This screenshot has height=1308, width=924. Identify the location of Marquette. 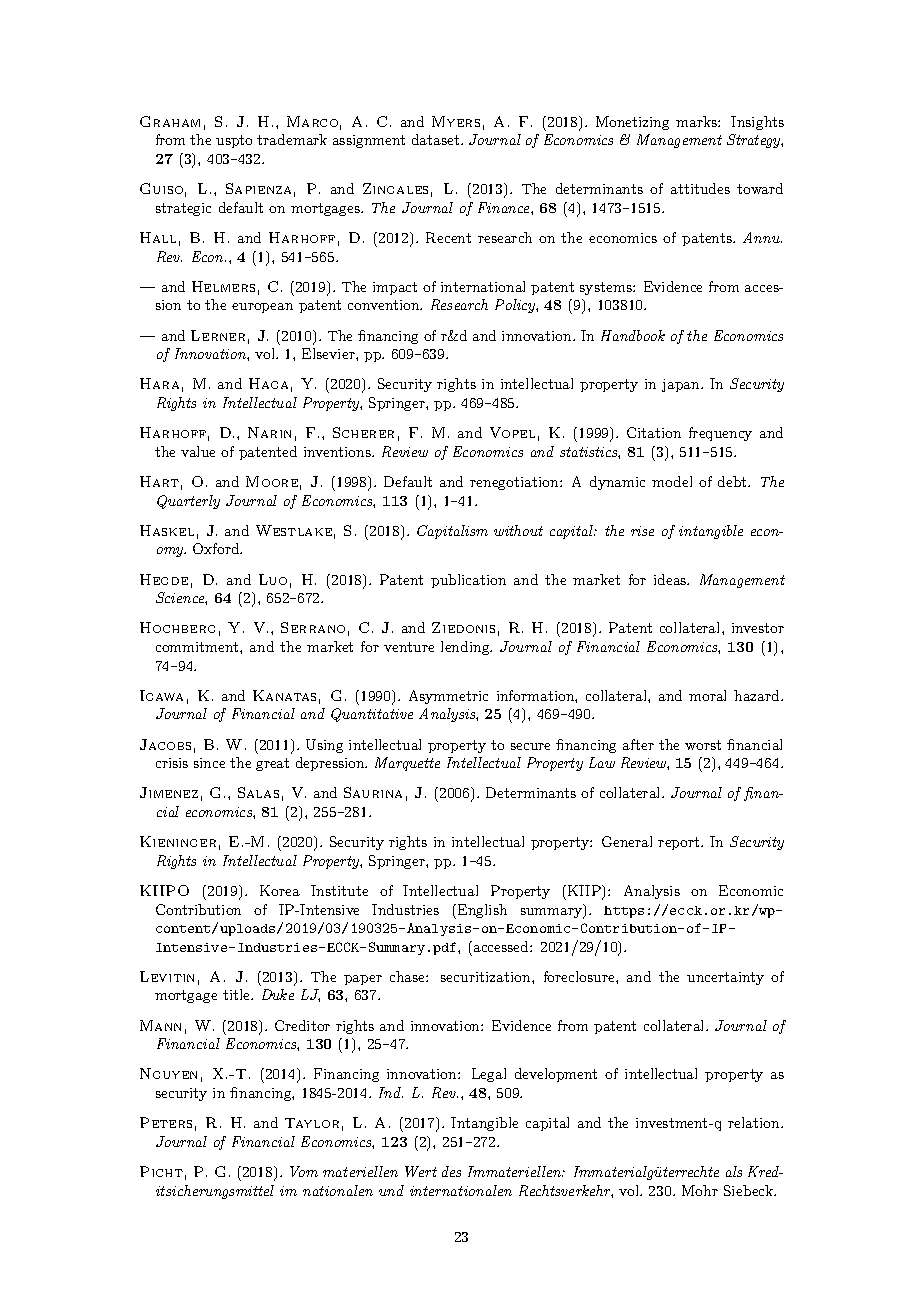
(407, 764).
